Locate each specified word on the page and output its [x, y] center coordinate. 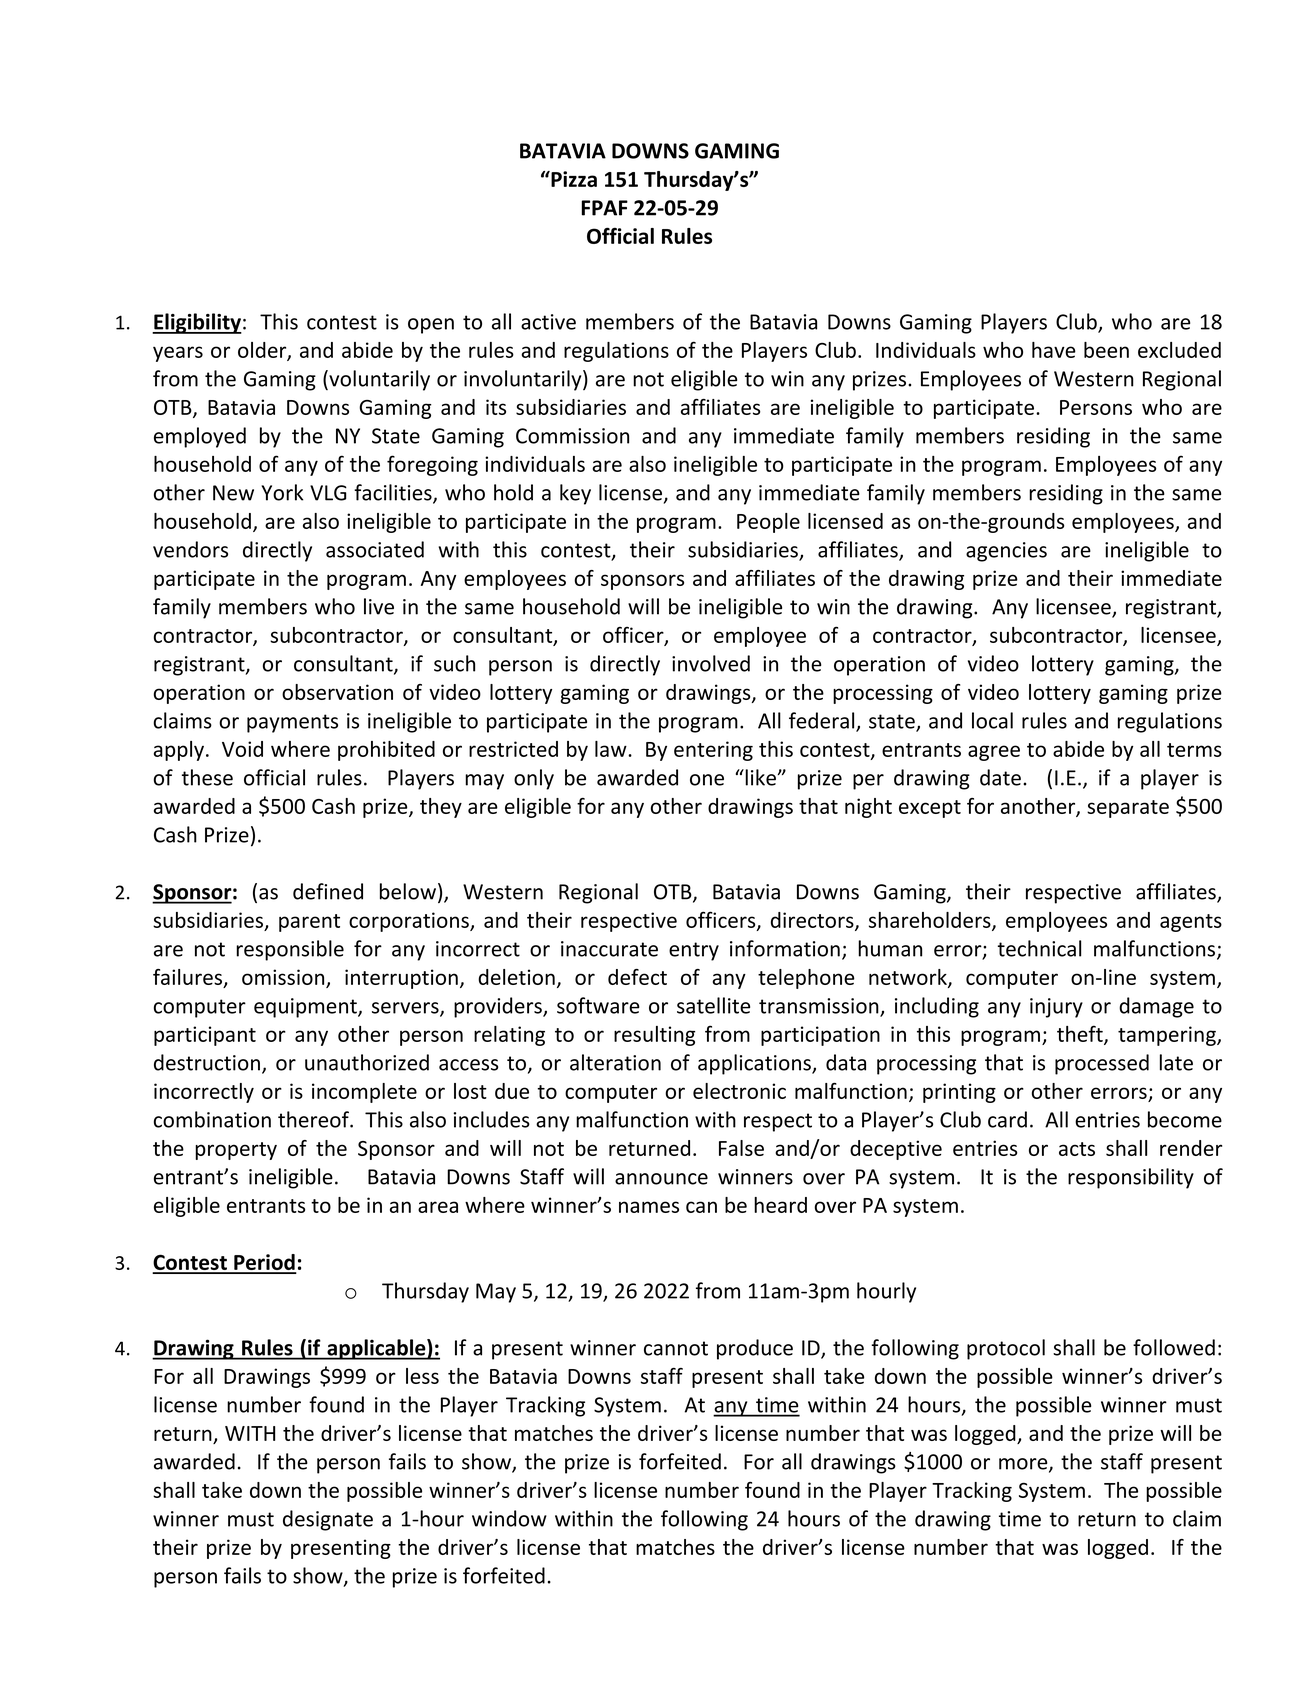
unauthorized [367, 1062]
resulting [654, 1036]
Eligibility [197, 323]
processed [1102, 1064]
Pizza [573, 179]
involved [711, 663]
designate [328, 1520]
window [509, 1518]
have [1054, 350]
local [992, 720]
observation [337, 692]
